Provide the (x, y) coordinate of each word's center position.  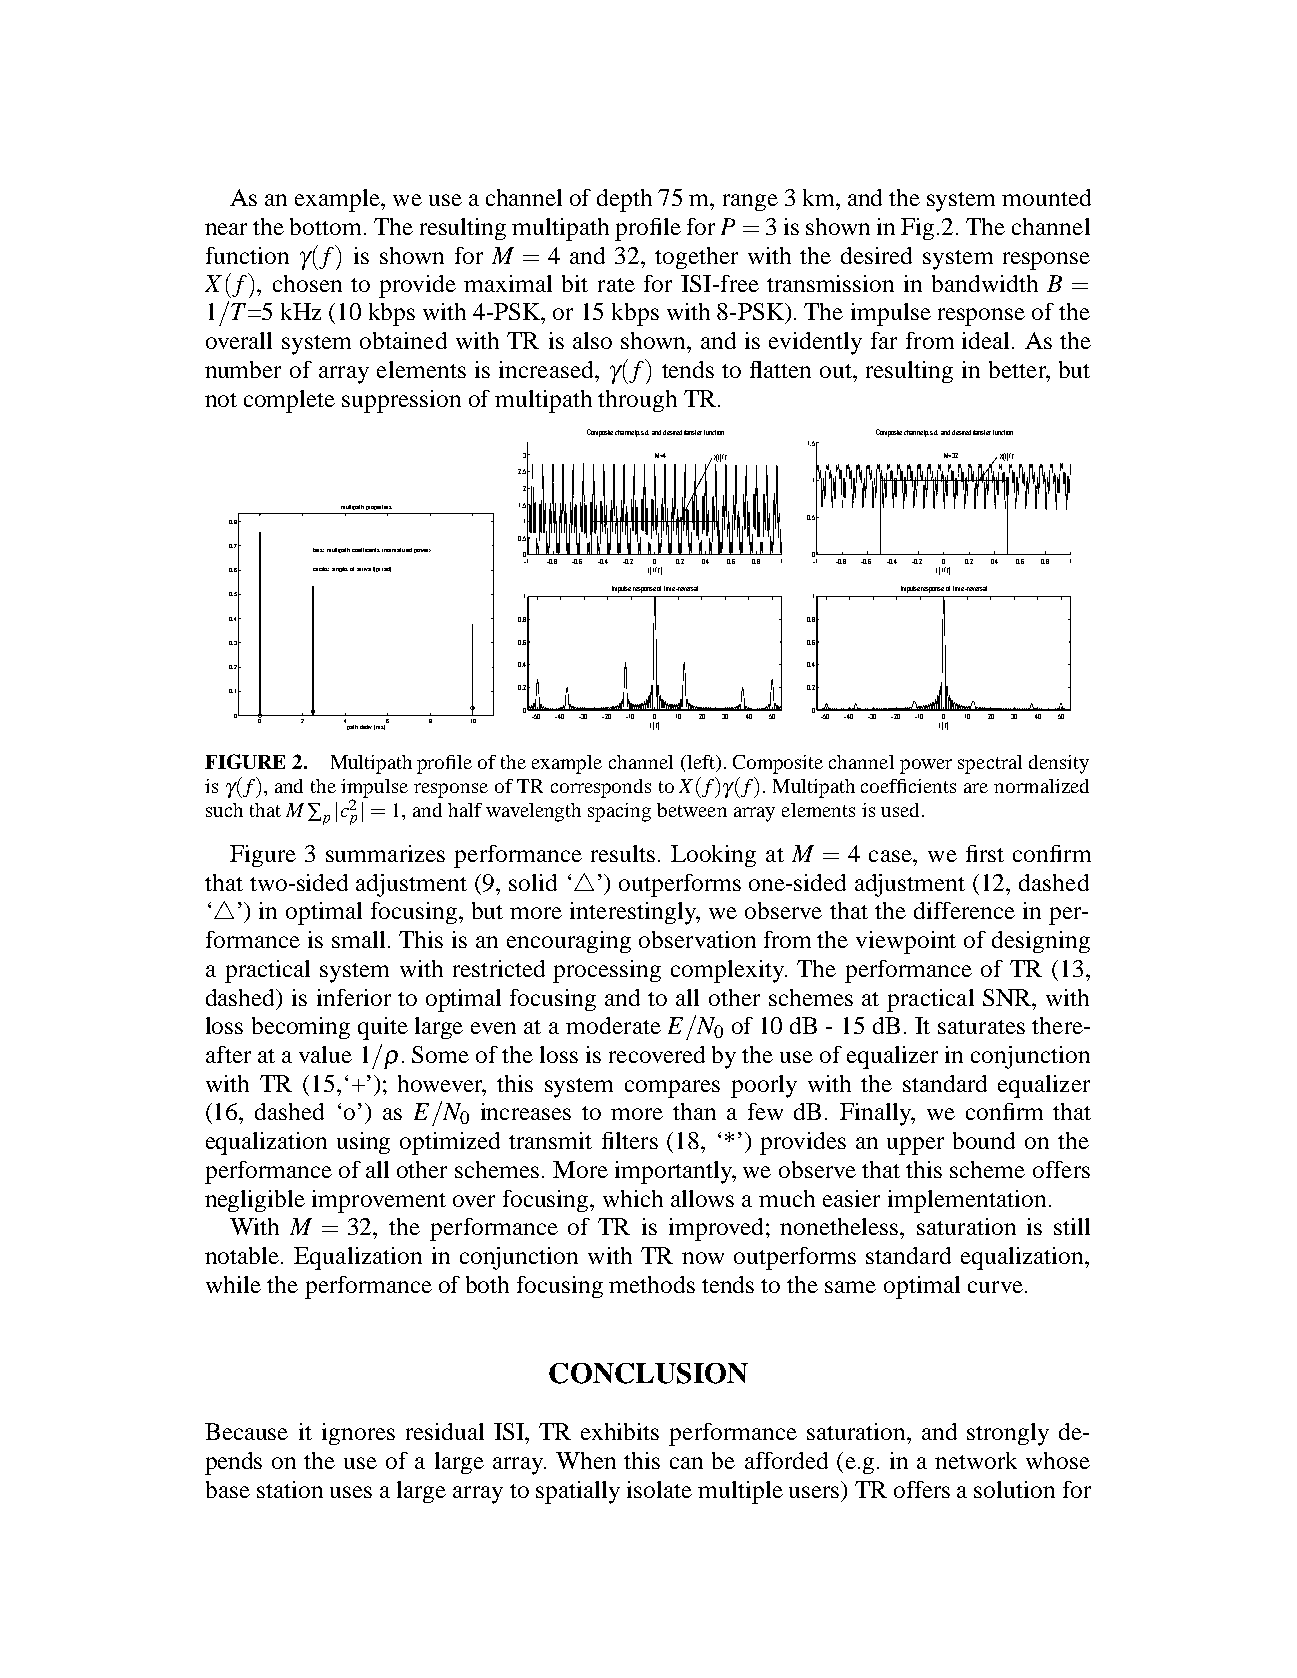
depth (624, 200)
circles (321, 569)
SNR (1008, 997)
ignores (358, 1434)
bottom (325, 226)
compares (672, 1089)
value (325, 1054)
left (701, 763)
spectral (990, 764)
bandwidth (985, 283)
